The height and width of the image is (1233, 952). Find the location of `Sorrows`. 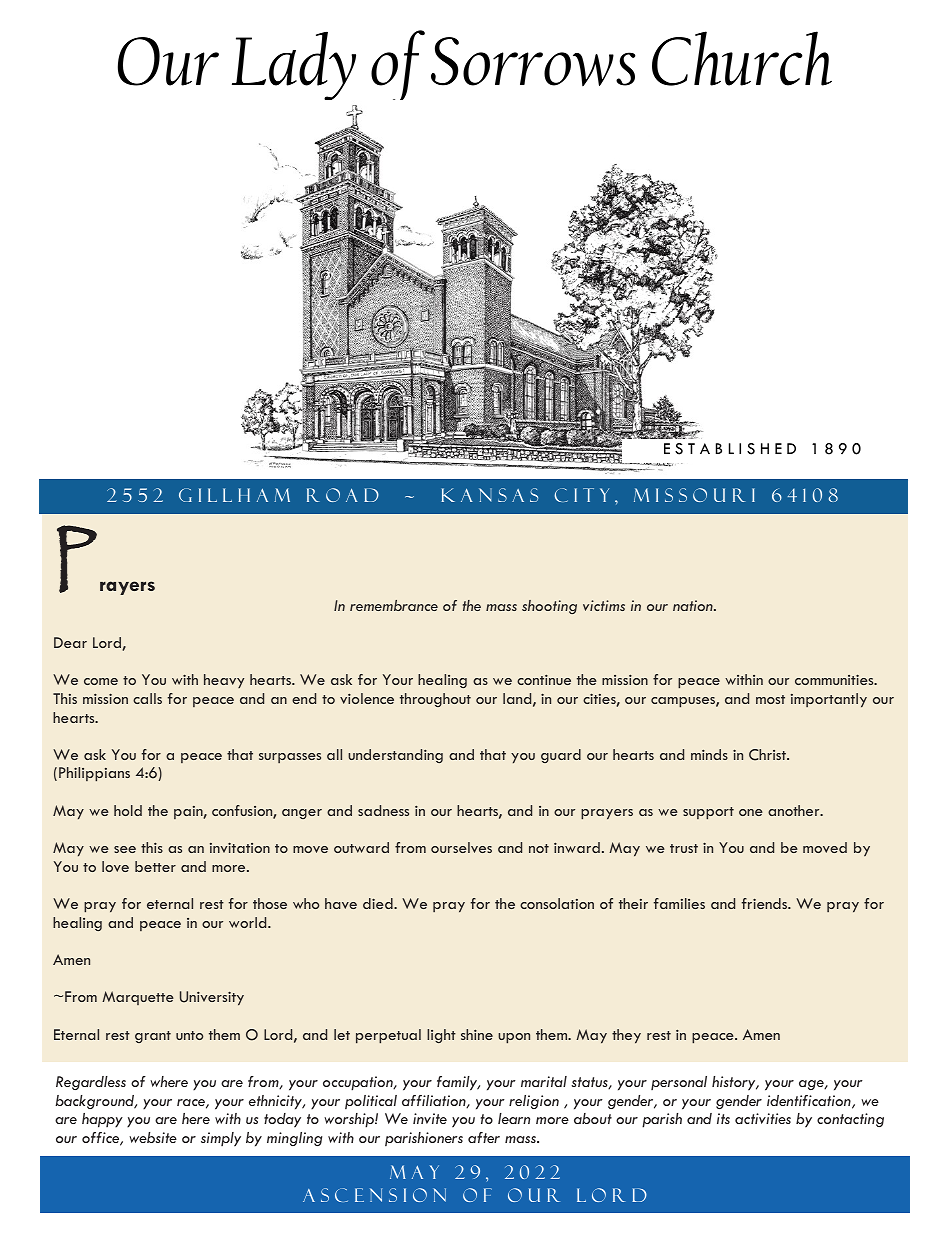

Sorrows is located at coordinates (533, 62).
